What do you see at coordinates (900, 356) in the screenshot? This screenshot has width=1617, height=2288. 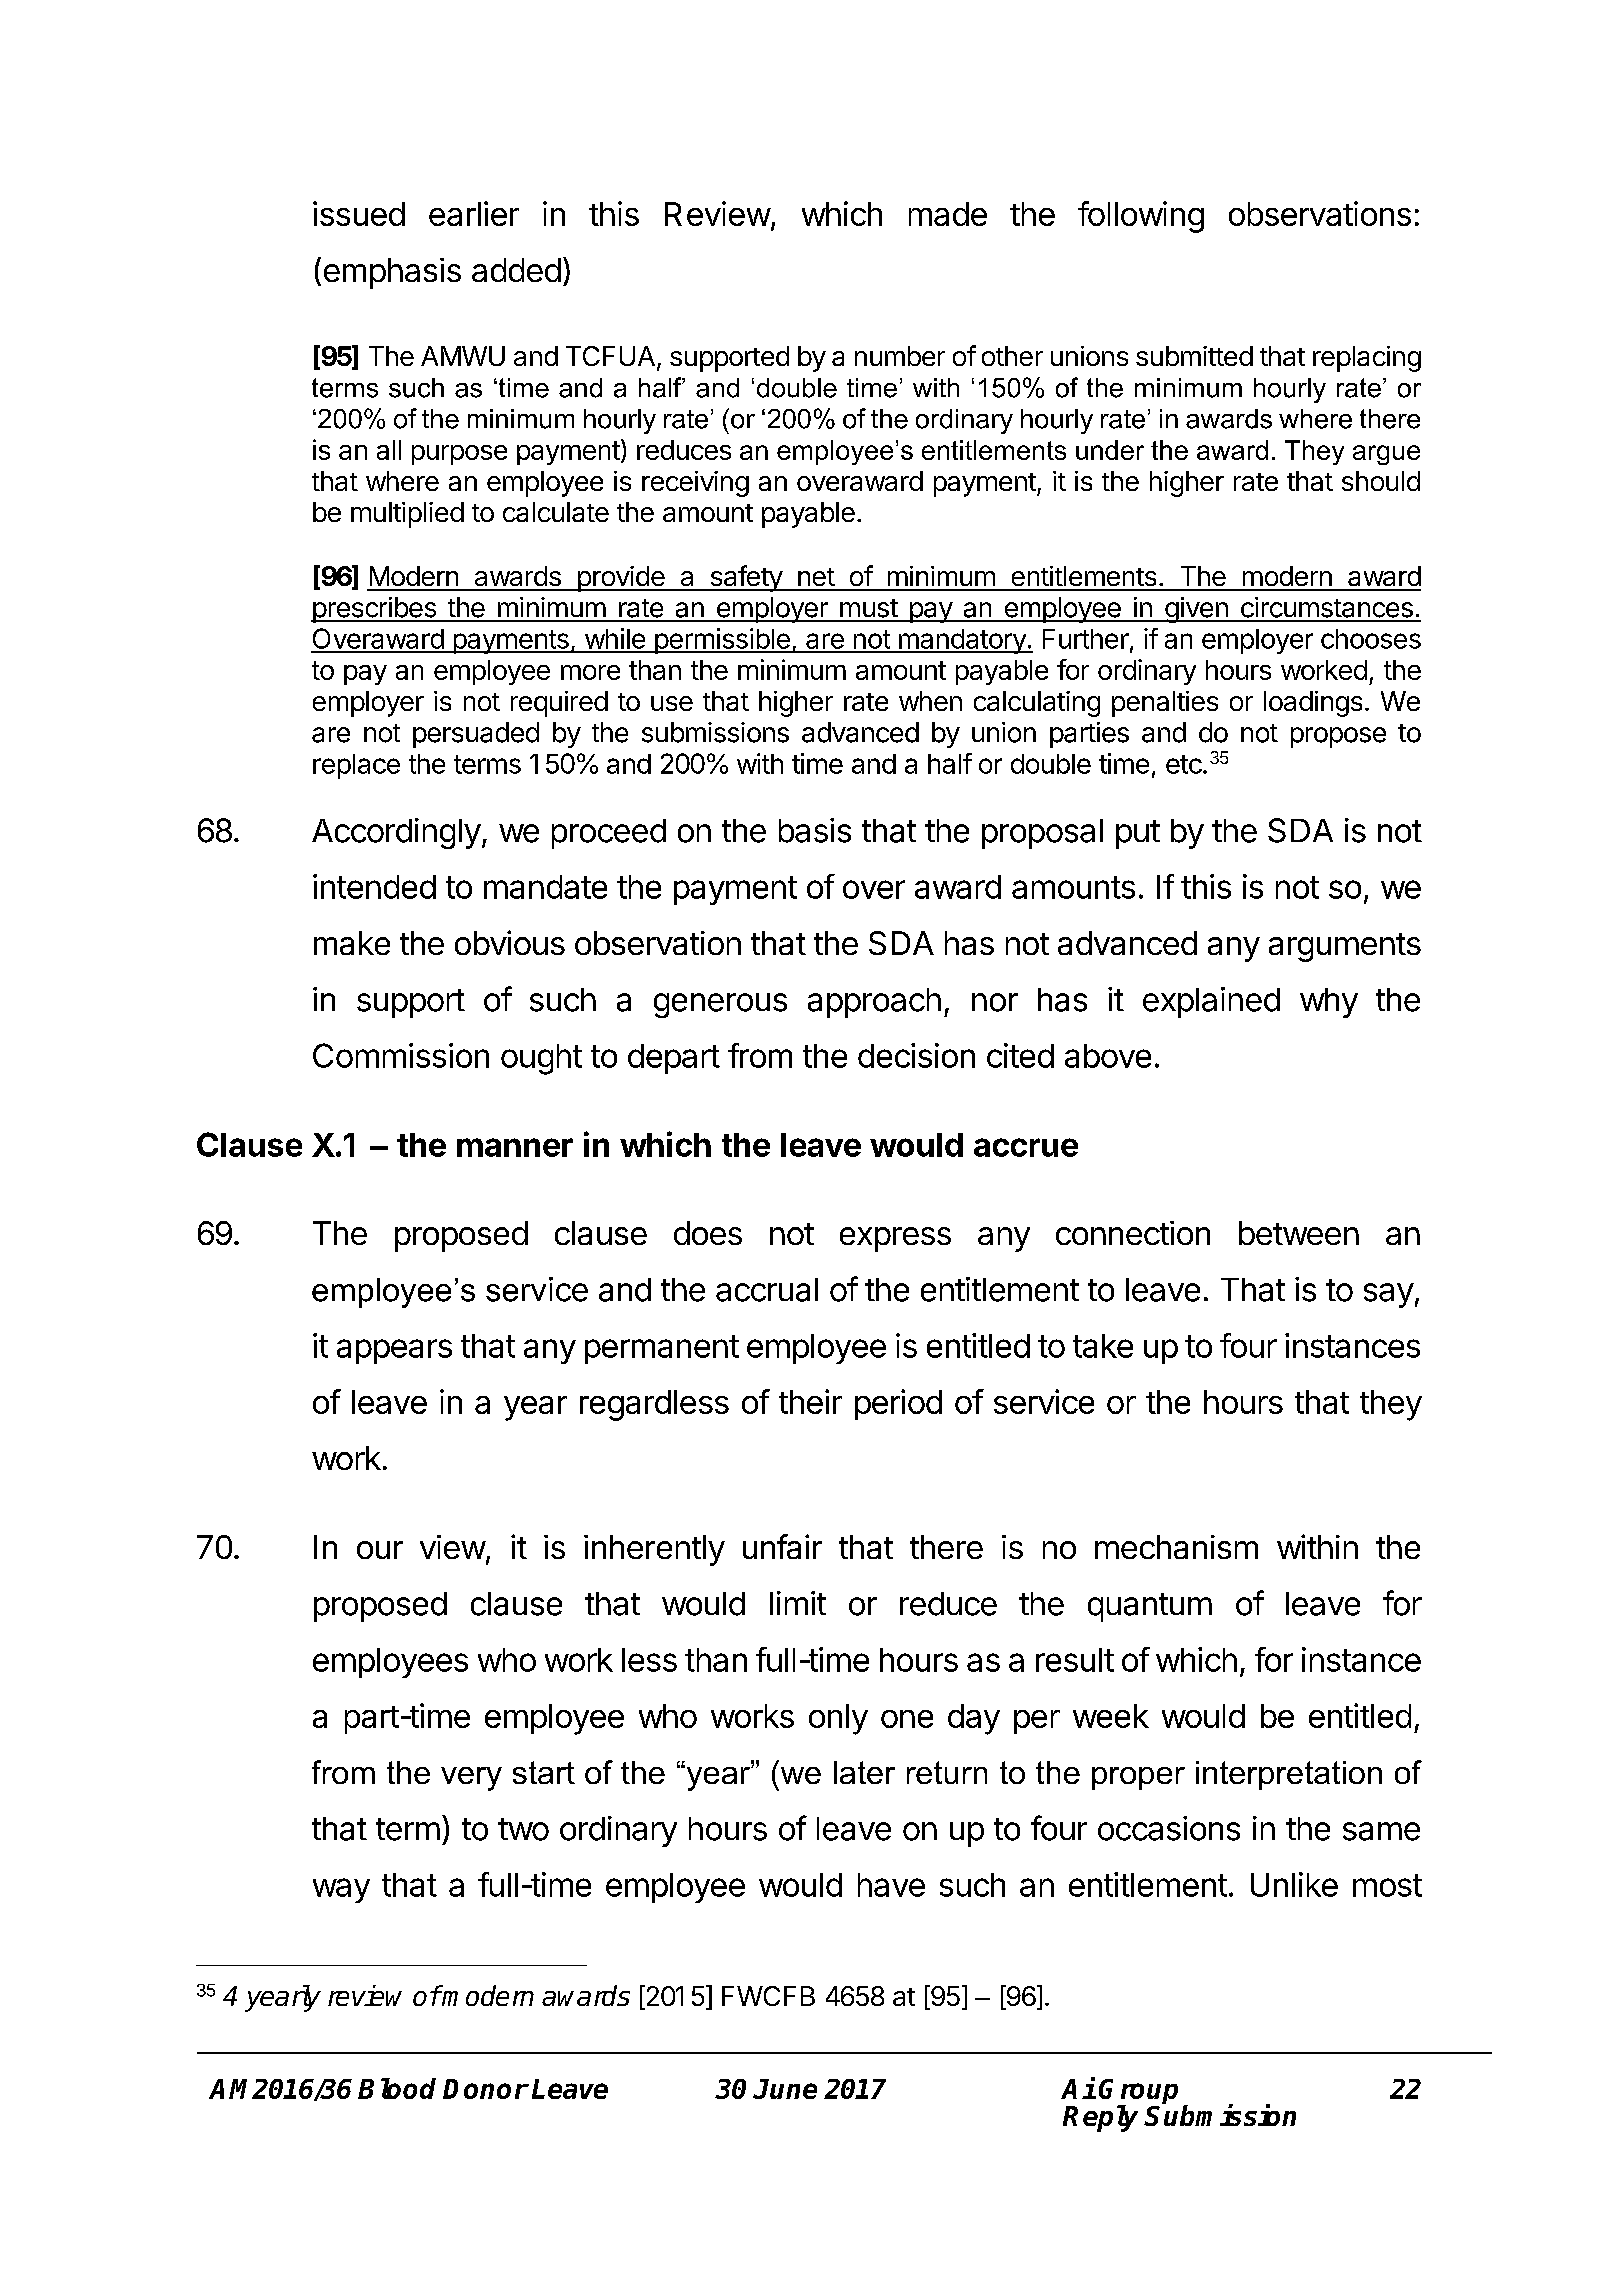 I see `number` at bounding box center [900, 356].
